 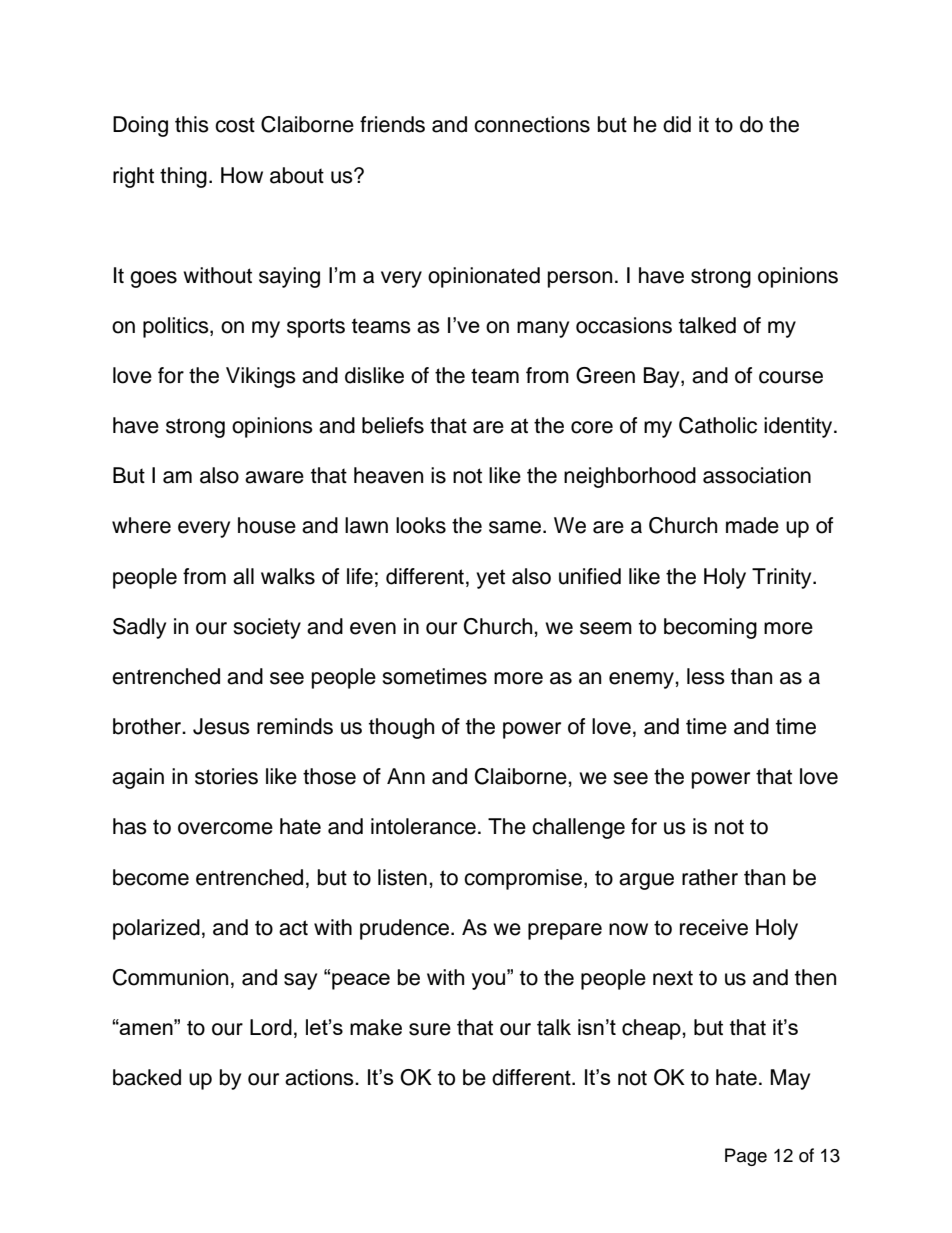 What do you see at coordinates (274, 477) in the document?
I see `aware` at bounding box center [274, 477].
